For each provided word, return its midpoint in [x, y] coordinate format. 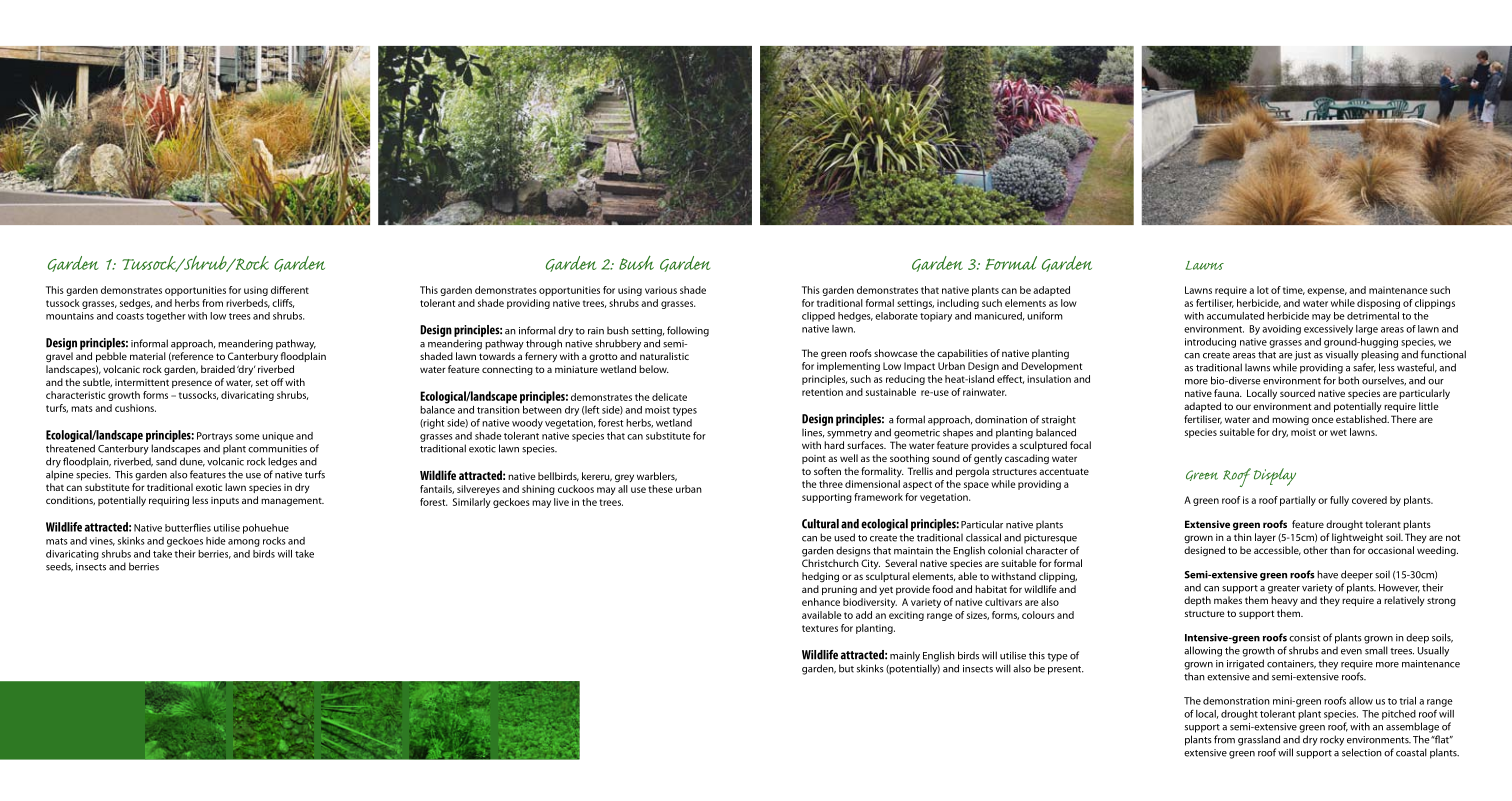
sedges [136, 304]
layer [1265, 538]
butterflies [188, 527]
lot [1263, 290]
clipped [818, 317]
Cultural [820, 524]
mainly [905, 656]
